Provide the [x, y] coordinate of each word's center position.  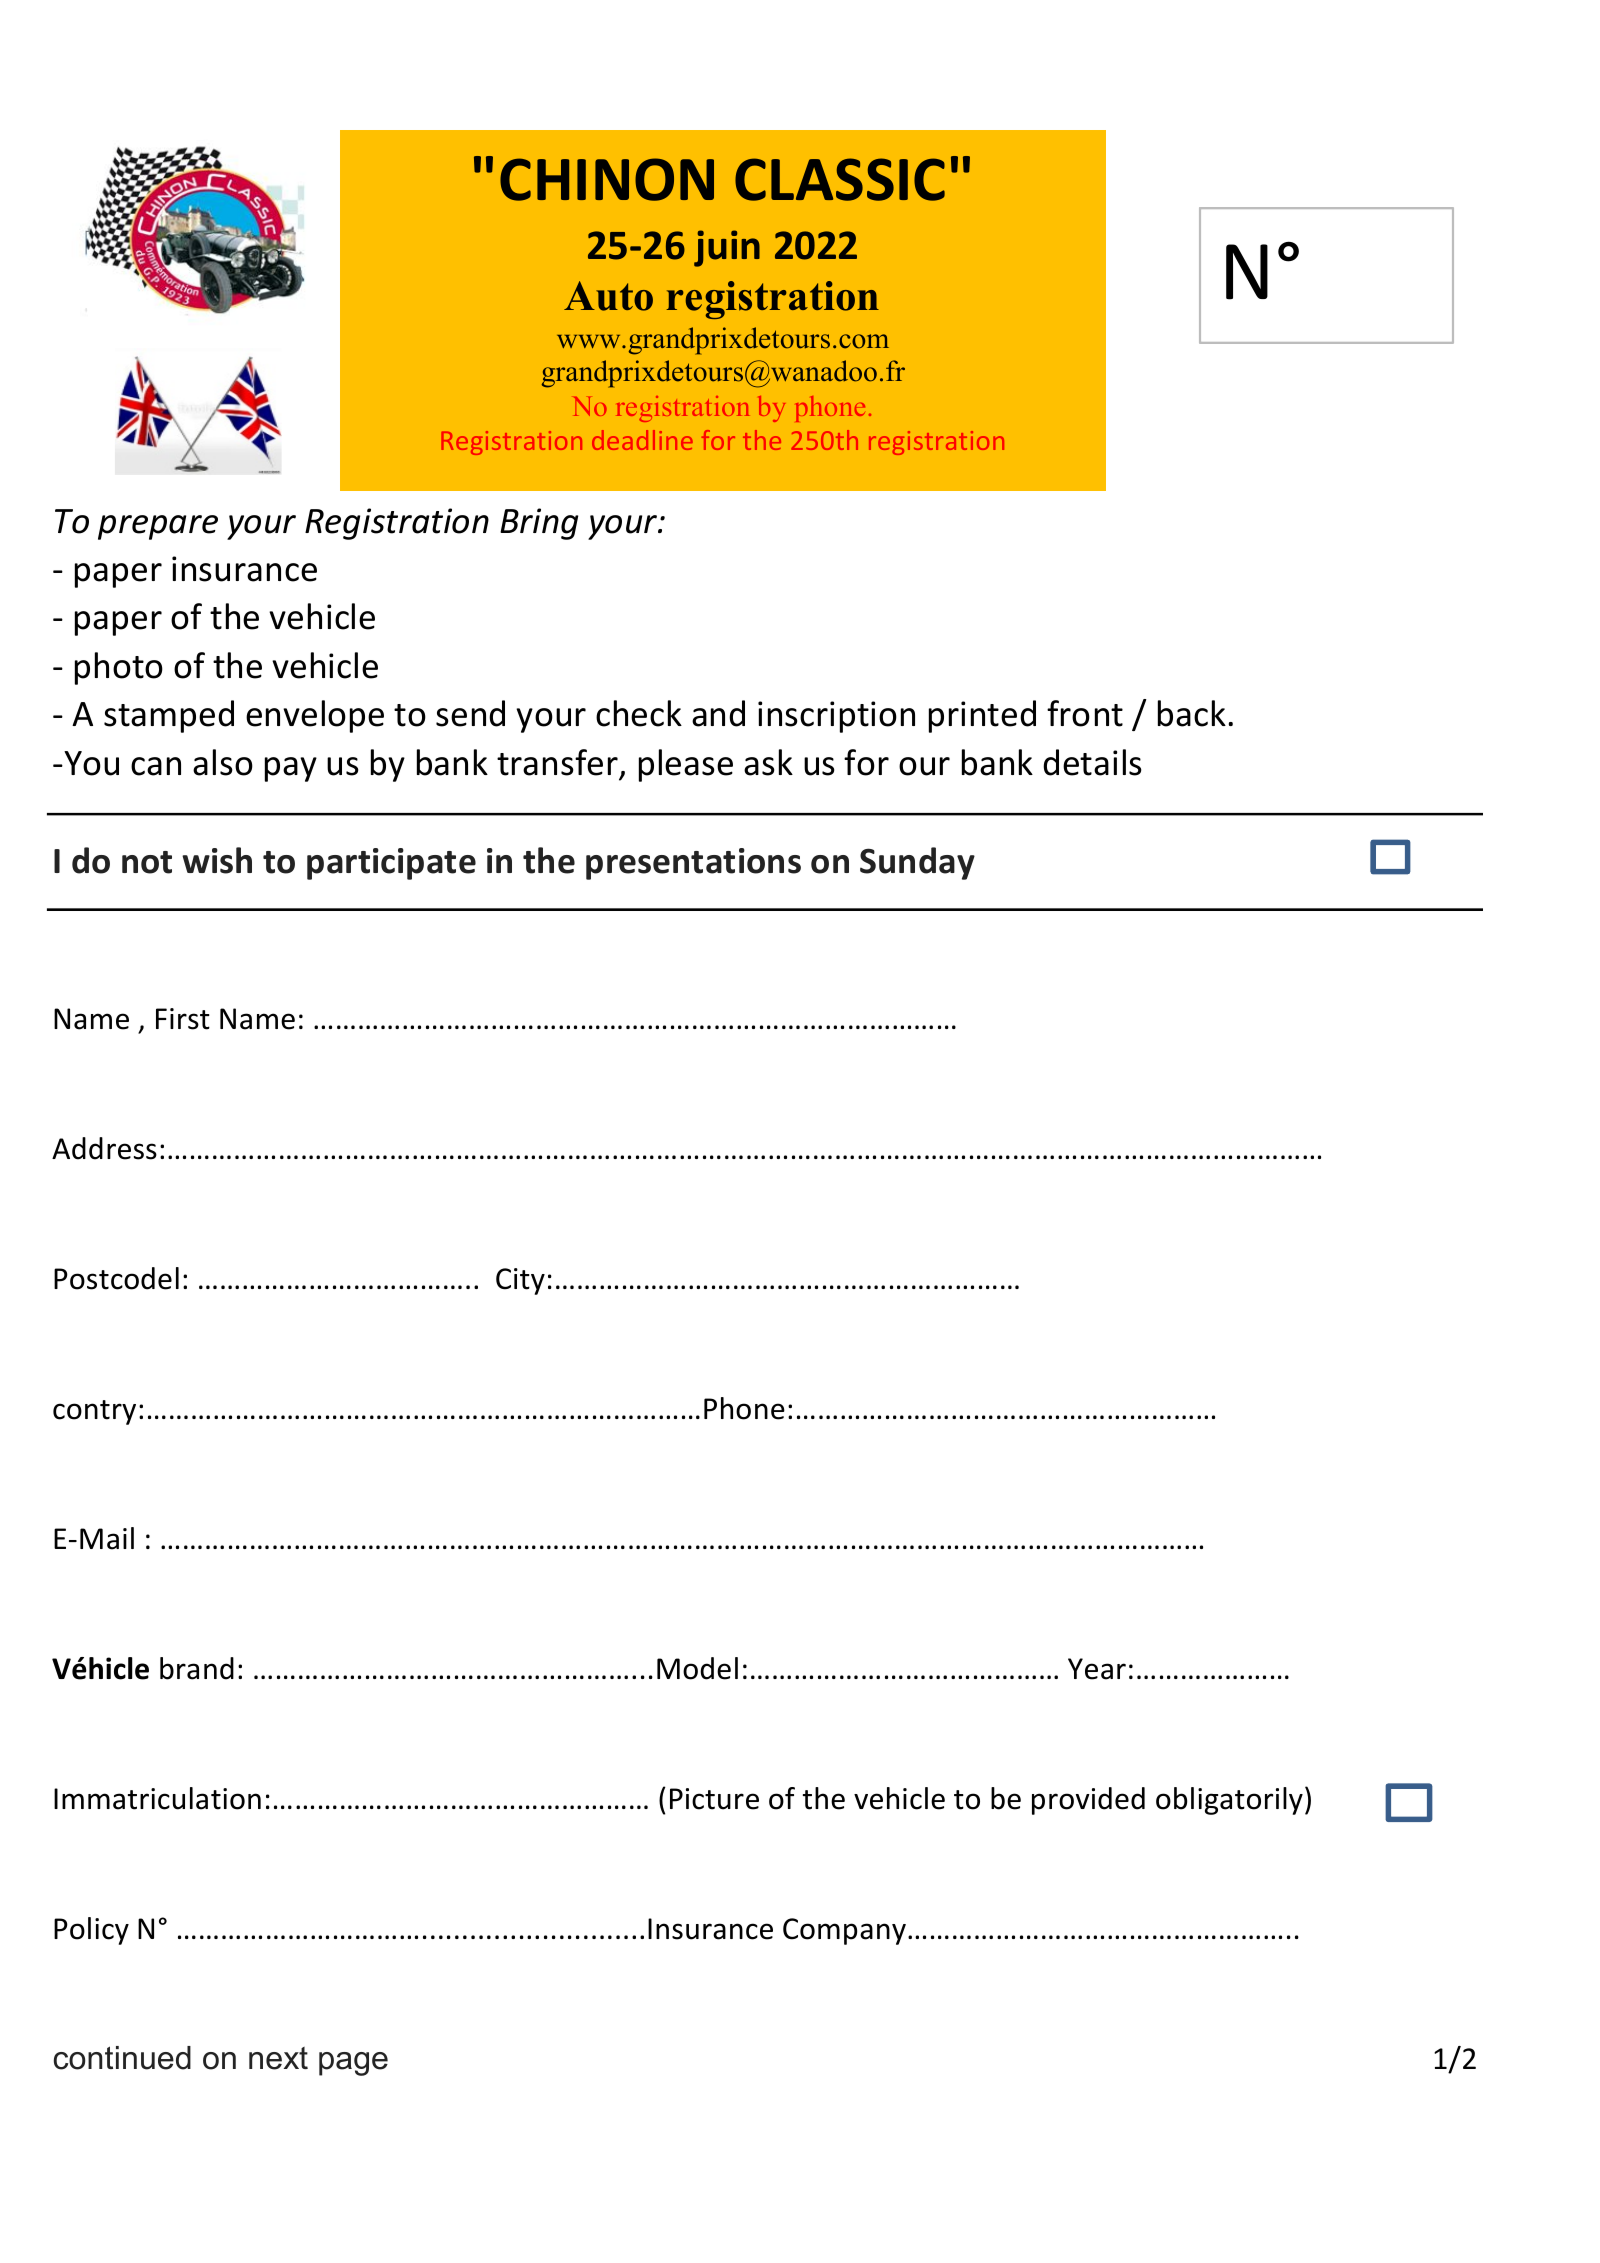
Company [844, 1931]
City [520, 1281]
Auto [608, 296]
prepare [158, 527]
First [183, 1019]
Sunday [917, 863]
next [278, 2058]
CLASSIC [840, 179]
